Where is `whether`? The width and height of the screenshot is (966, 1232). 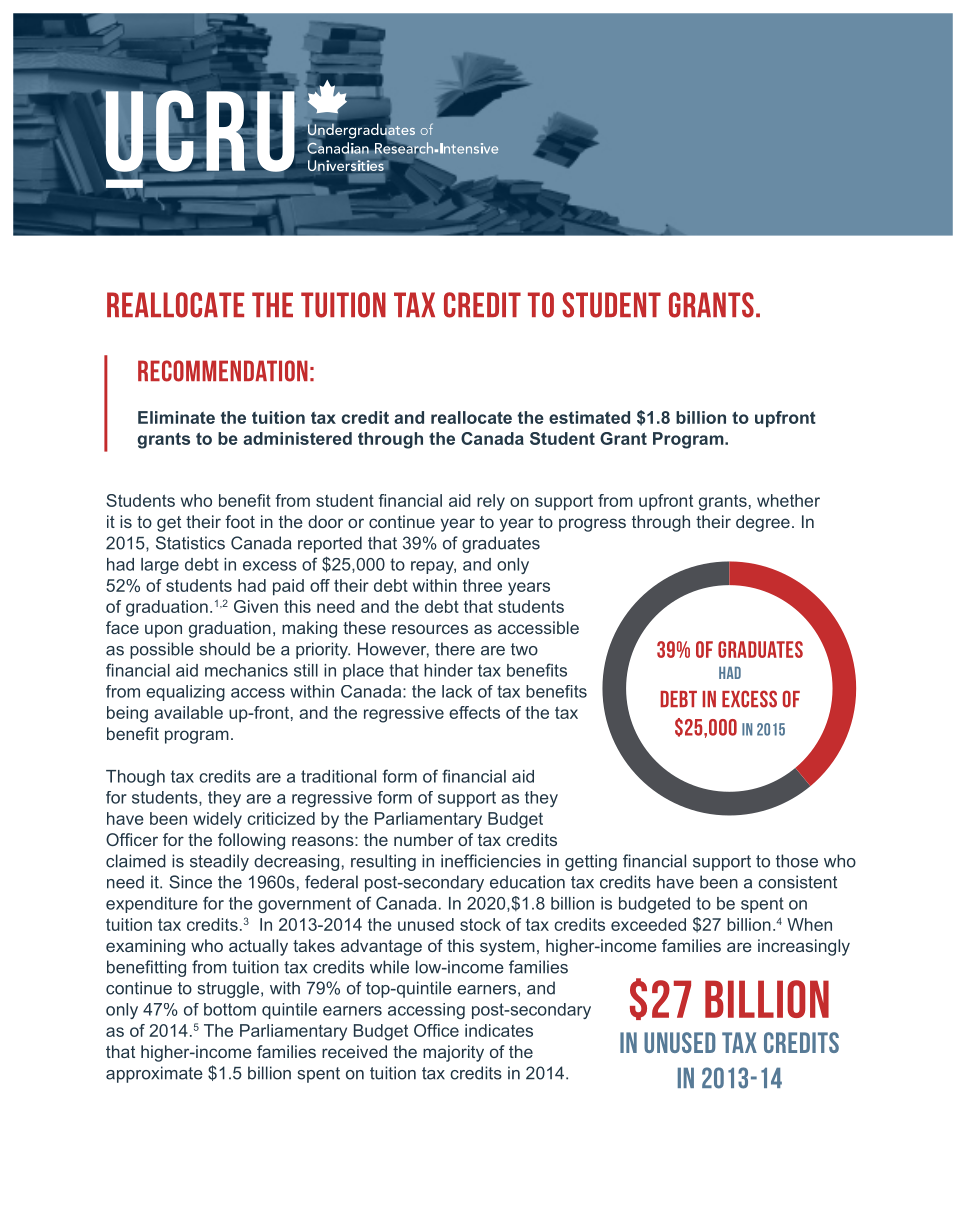
whether is located at coordinates (788, 500).
